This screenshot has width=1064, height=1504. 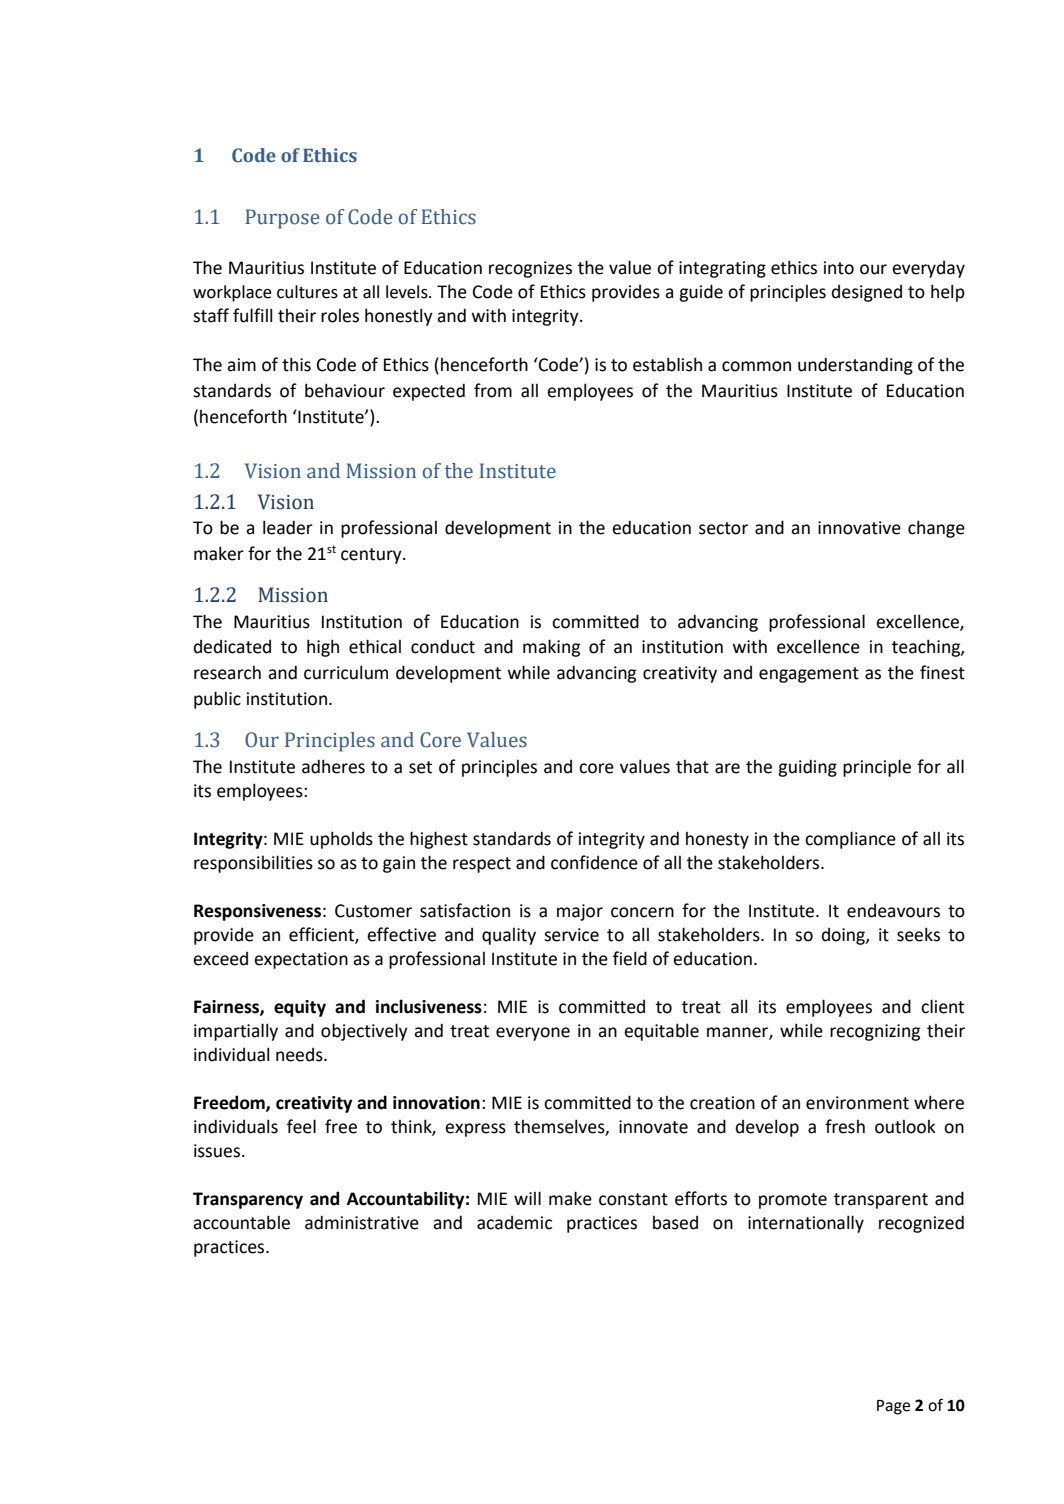 I want to click on equity, so click(x=300, y=1008).
